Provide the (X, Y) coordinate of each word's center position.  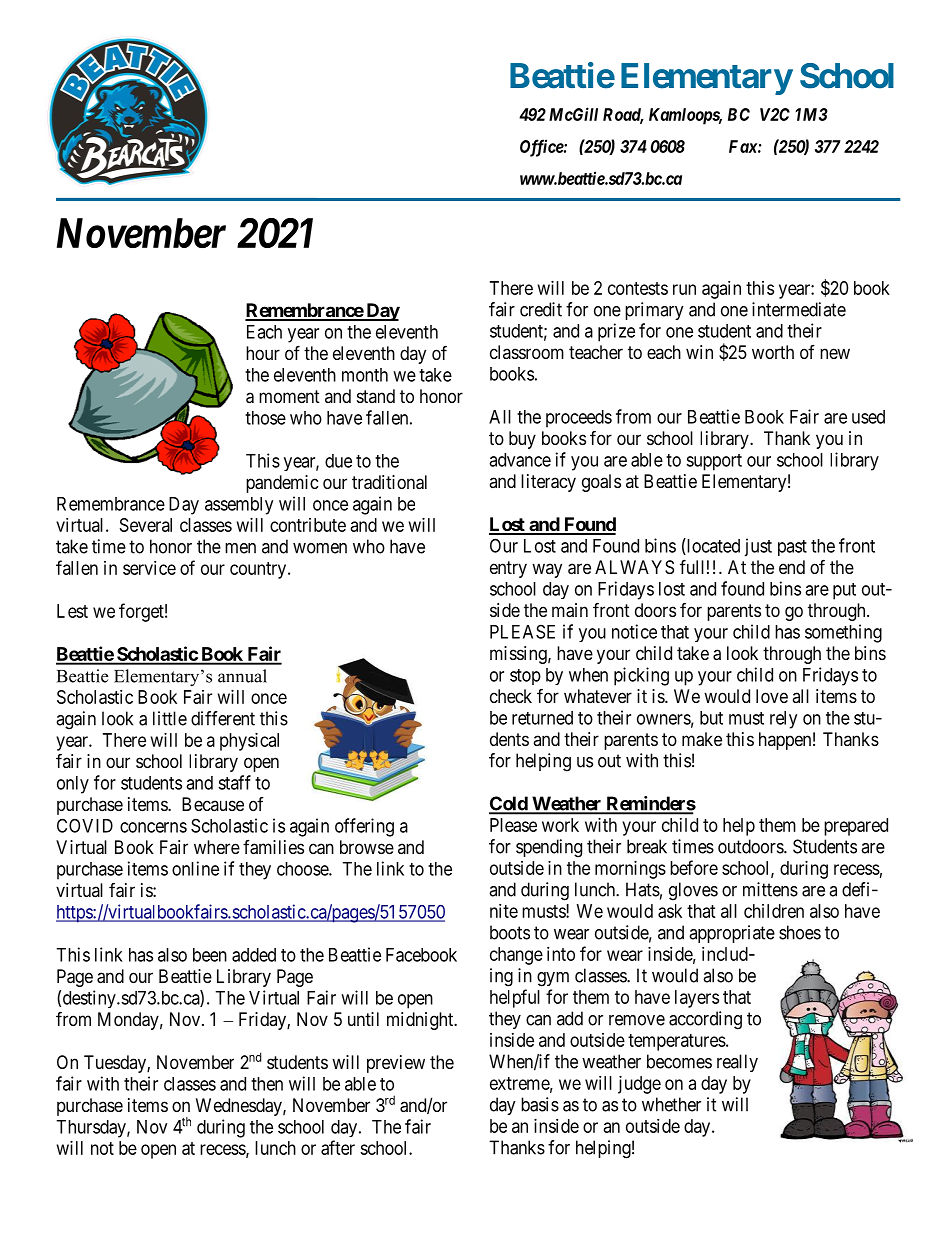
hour (263, 353)
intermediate (799, 309)
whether (671, 1104)
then (267, 1084)
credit (541, 309)
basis (540, 1104)
